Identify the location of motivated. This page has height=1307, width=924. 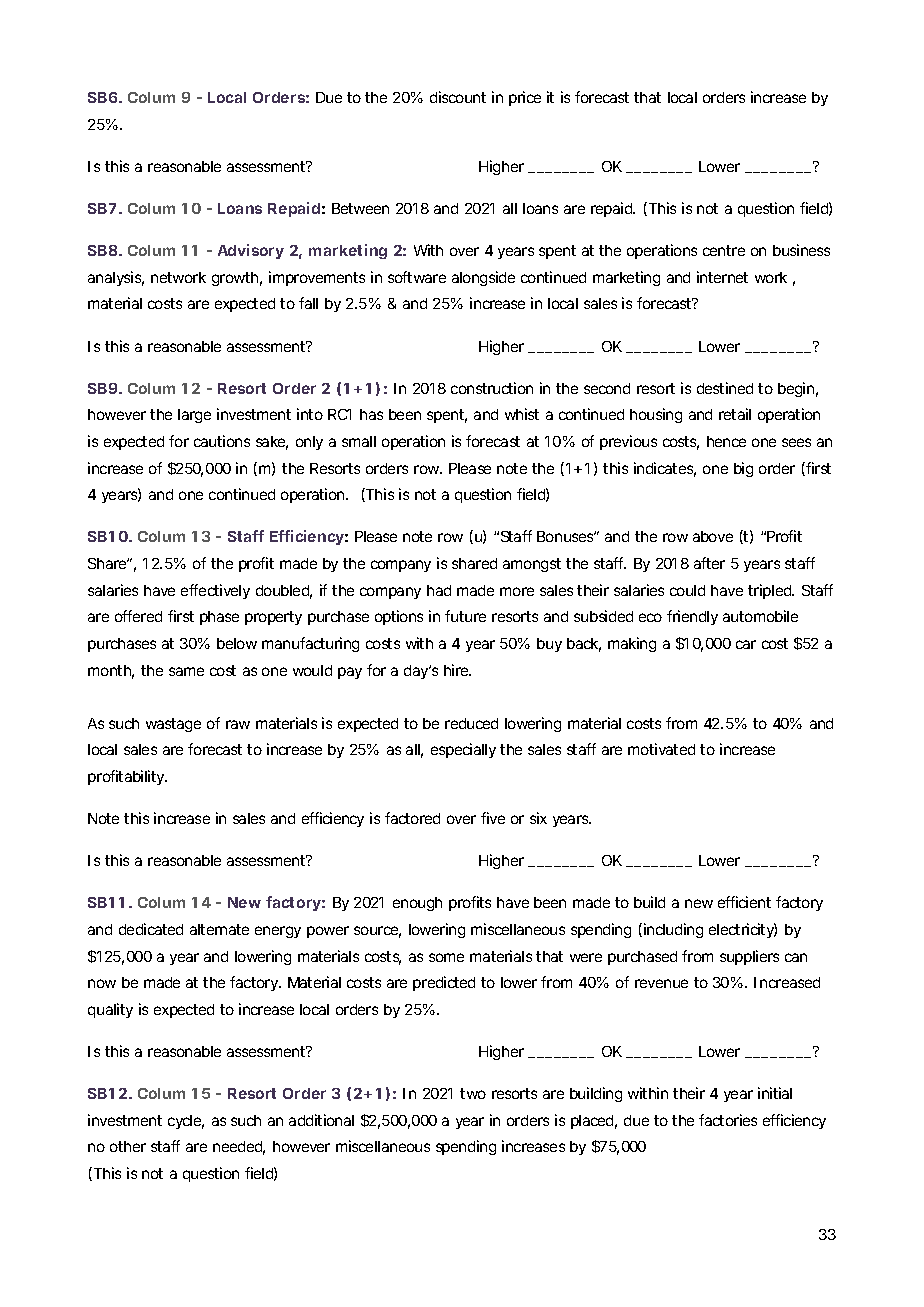
(661, 749).
